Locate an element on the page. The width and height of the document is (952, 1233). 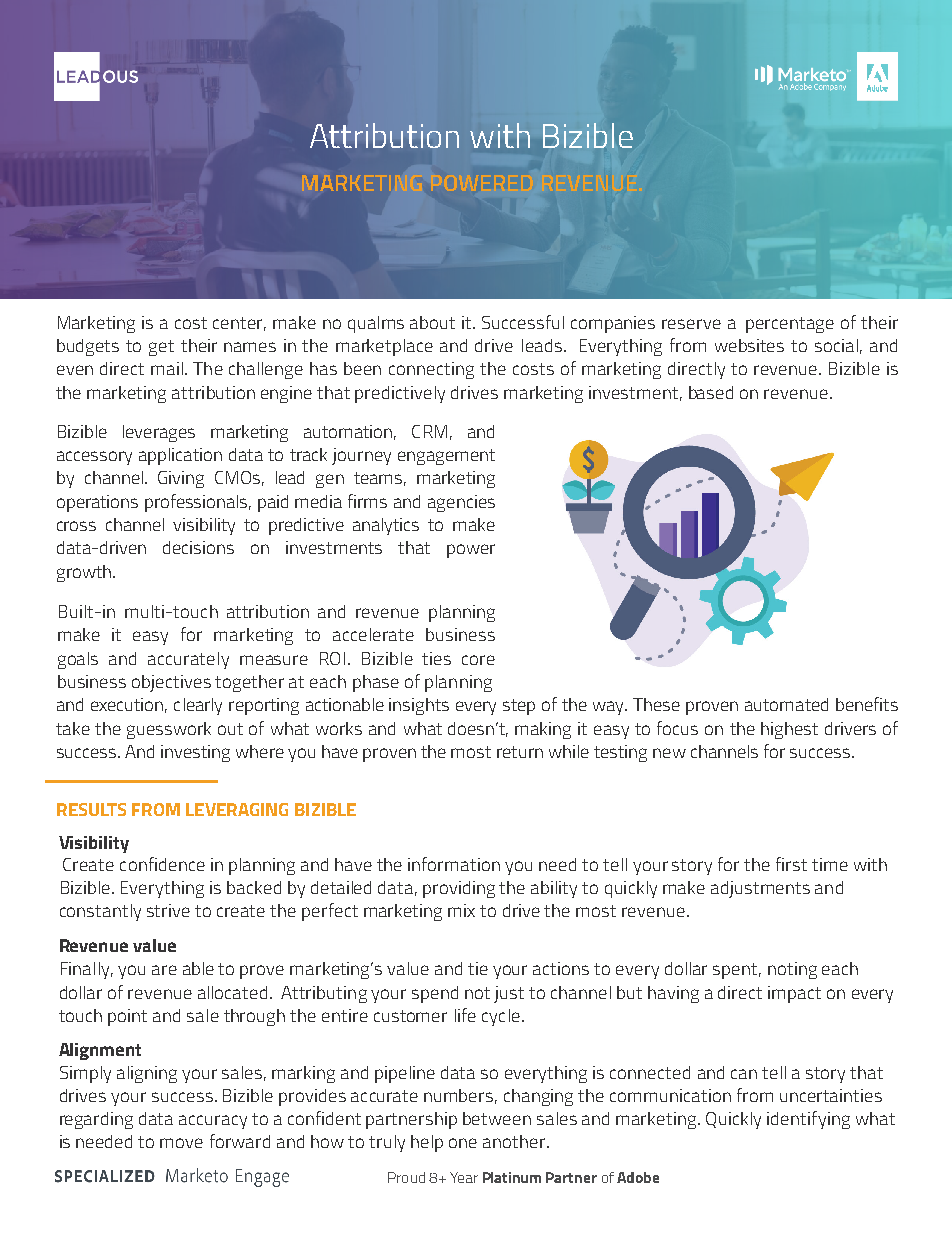
highest is located at coordinates (789, 730).
